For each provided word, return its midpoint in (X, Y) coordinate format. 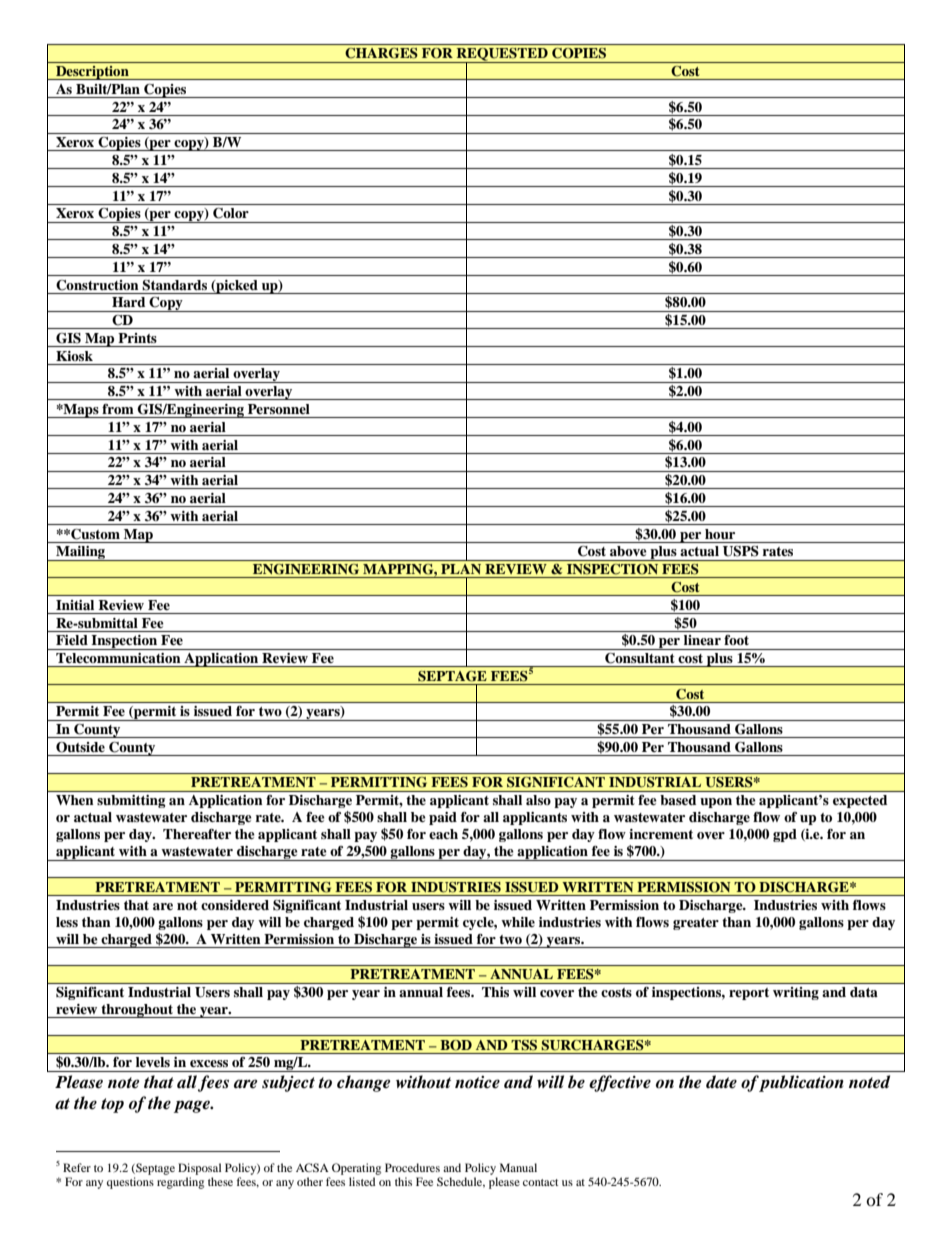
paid (443, 818)
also (538, 800)
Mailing (81, 553)
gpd (785, 835)
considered (235, 905)
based (678, 800)
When (75, 800)
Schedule (461, 1182)
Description (92, 73)
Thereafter (197, 834)
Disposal (199, 1169)
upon (716, 803)
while (518, 922)
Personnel (279, 409)
